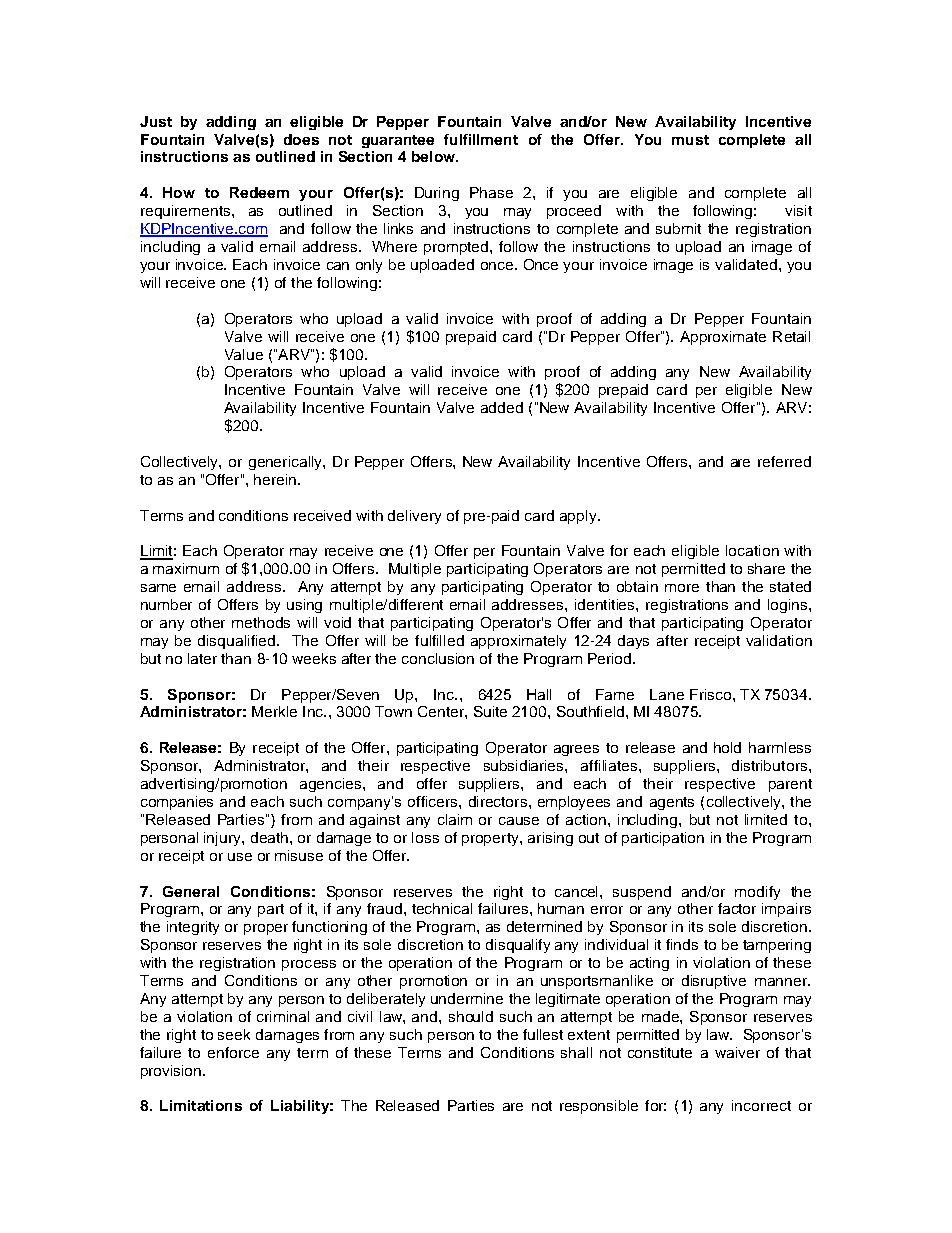 Image resolution: width=952 pixels, height=1233 pixels. What do you see at coordinates (690, 140) in the screenshot?
I see `must` at bounding box center [690, 140].
